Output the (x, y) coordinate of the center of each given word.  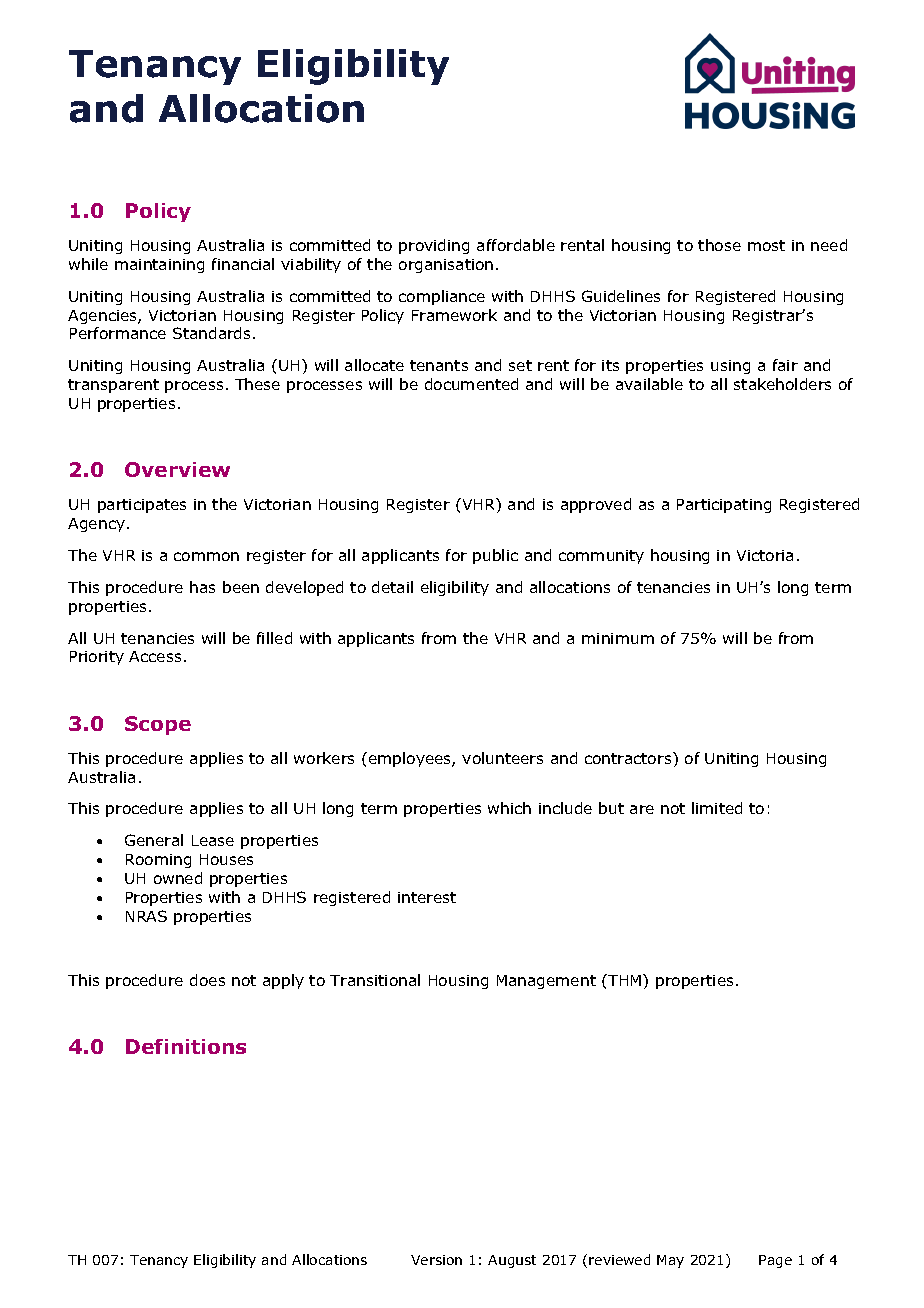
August (512, 1261)
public (495, 556)
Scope (158, 725)
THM (625, 980)
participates (142, 506)
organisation (446, 266)
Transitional (375, 980)
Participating (724, 506)
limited (717, 808)
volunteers (502, 758)
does (207, 980)
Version (436, 1260)
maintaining (159, 266)
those (719, 245)
